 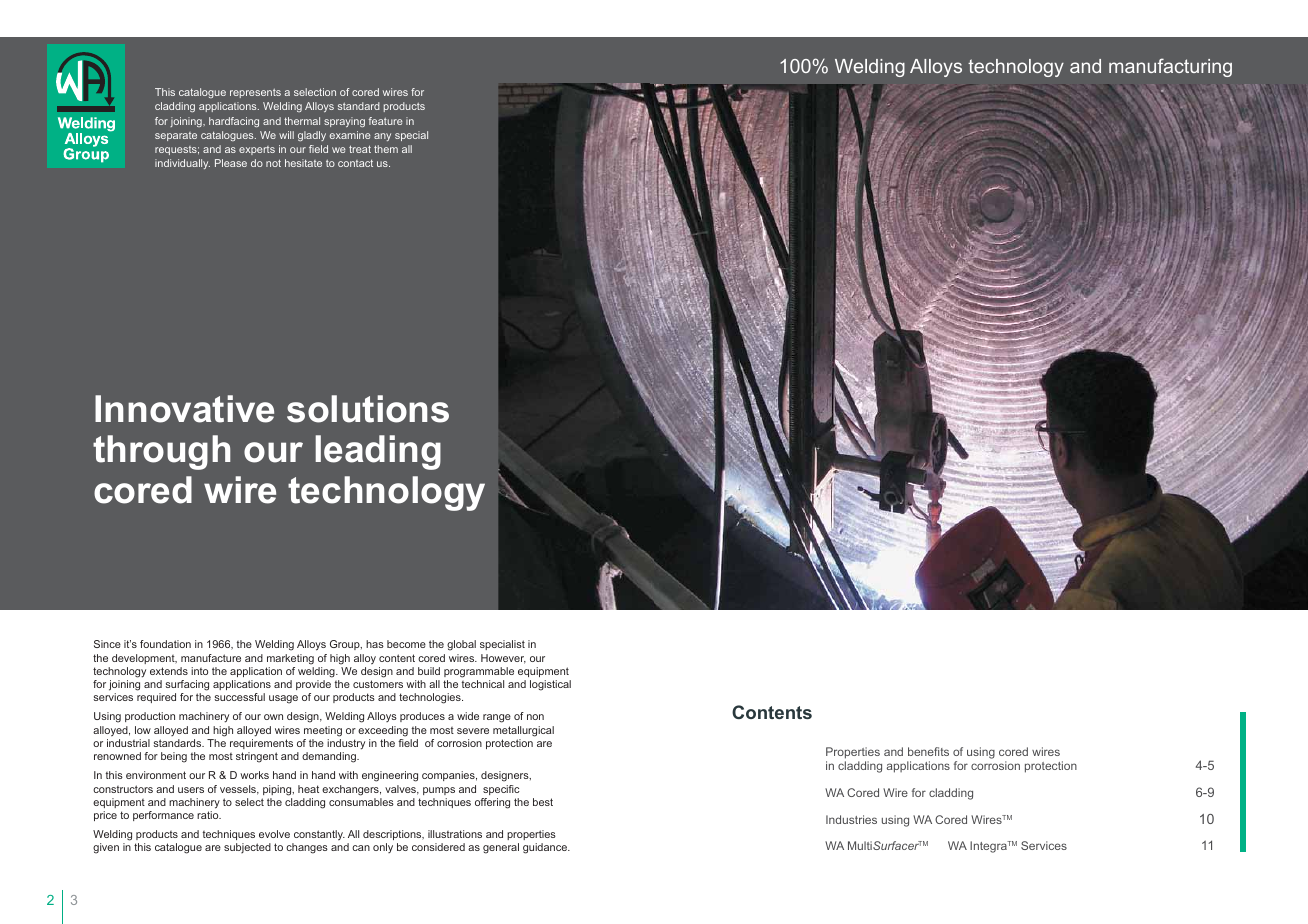 I want to click on evolve, so click(x=274, y=834).
